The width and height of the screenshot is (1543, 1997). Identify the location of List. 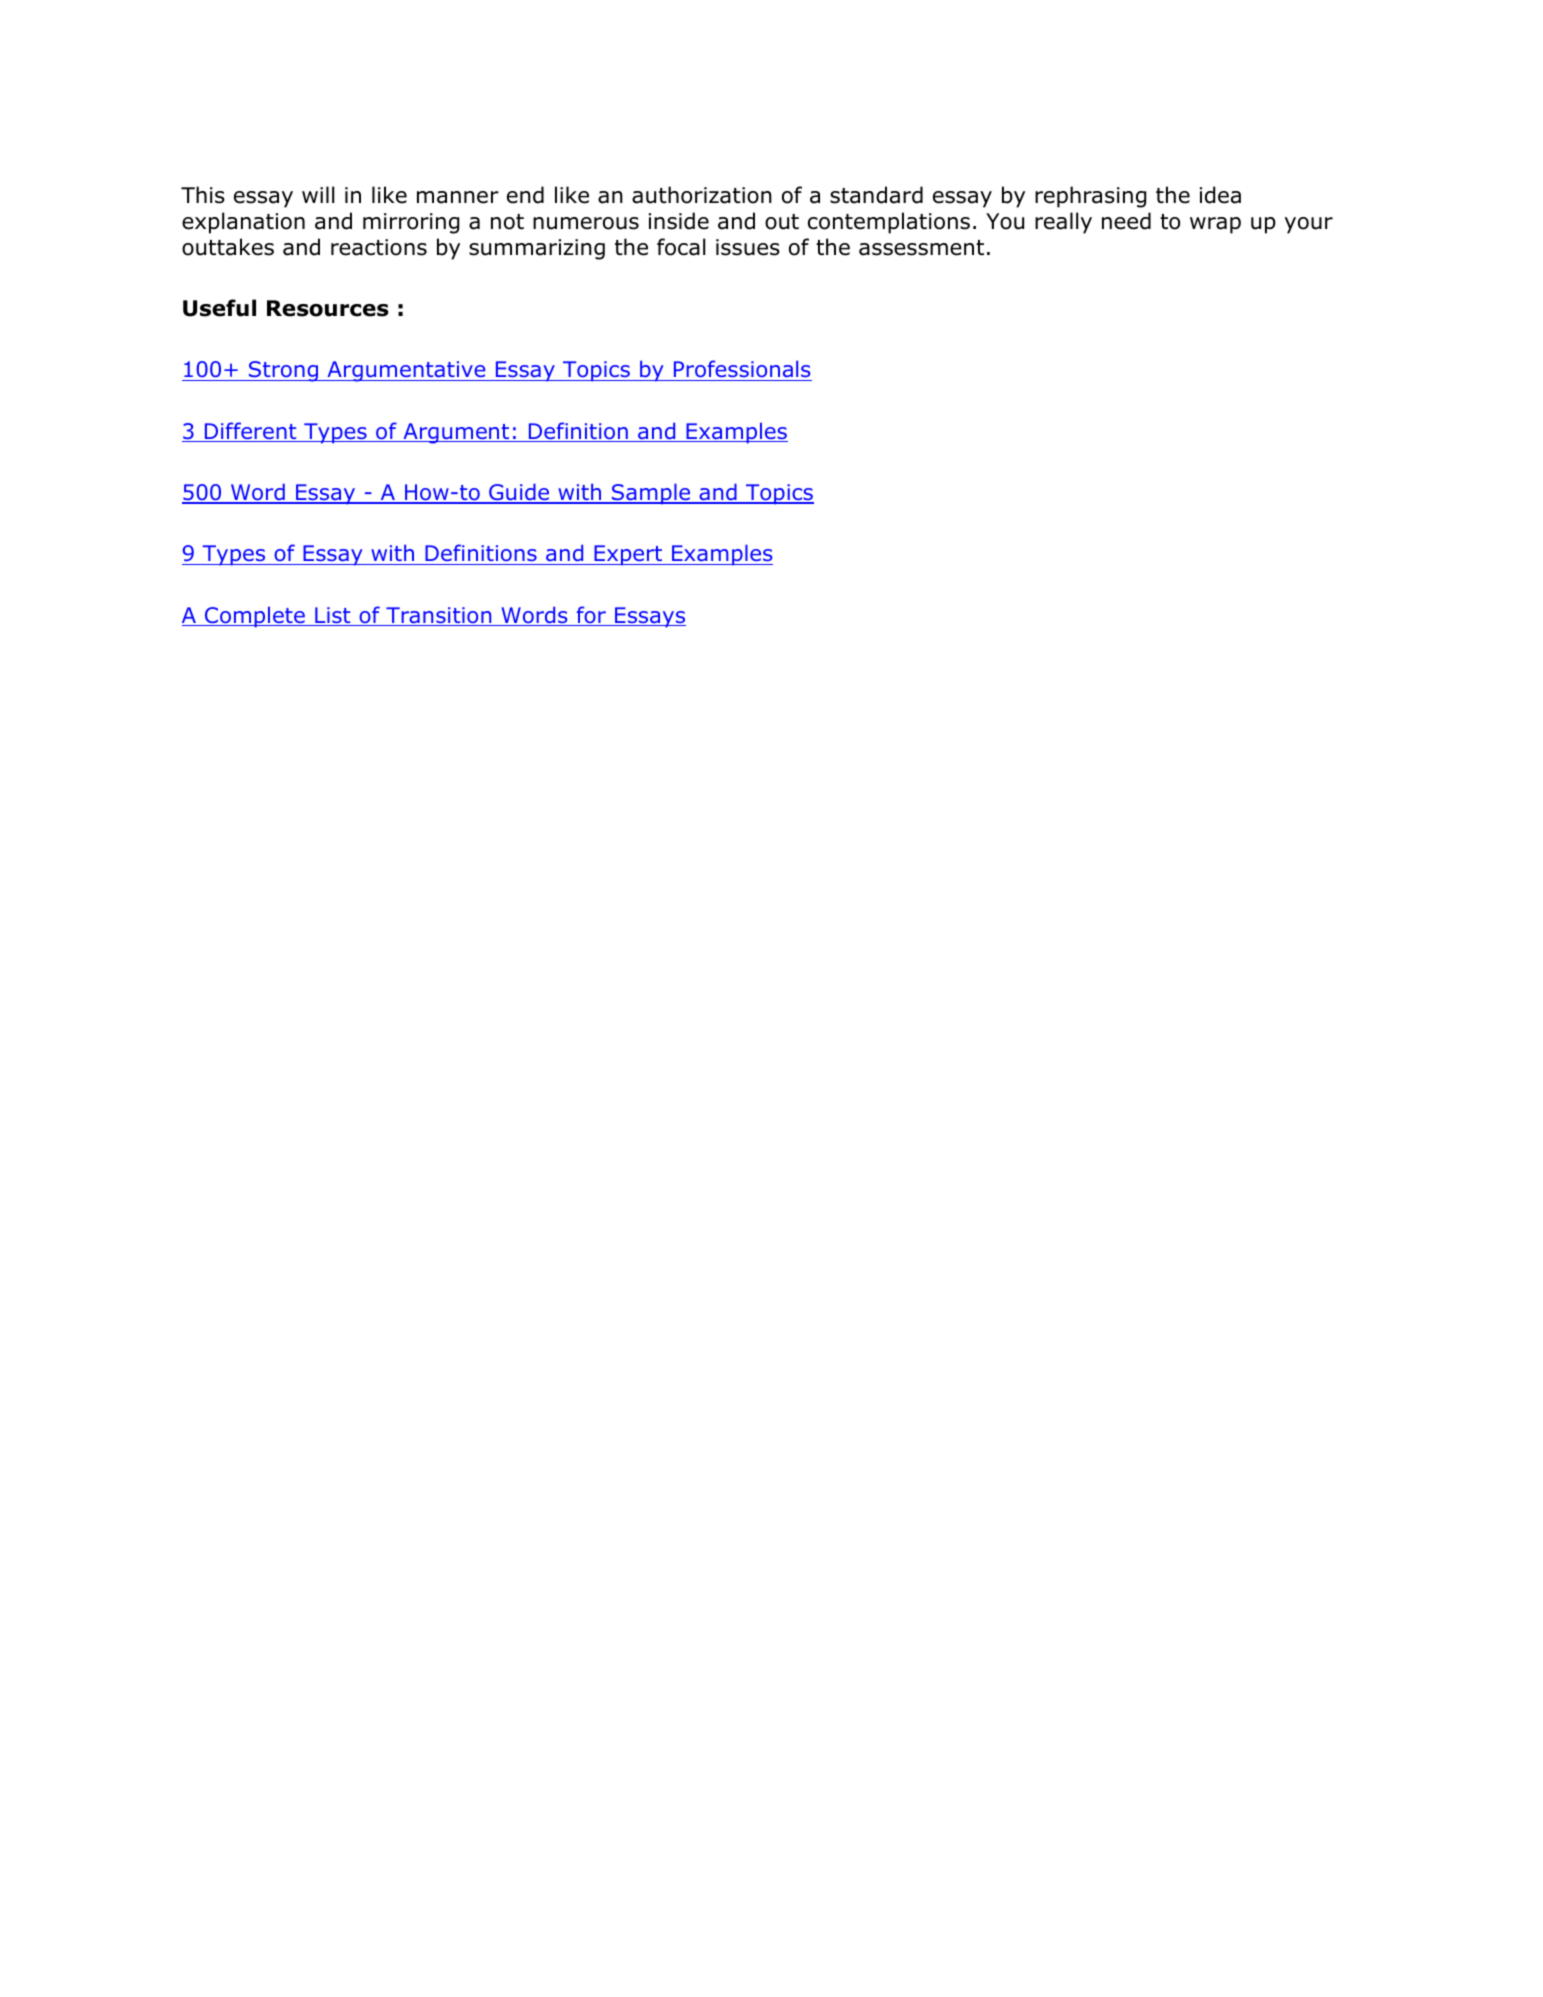
(333, 616).
